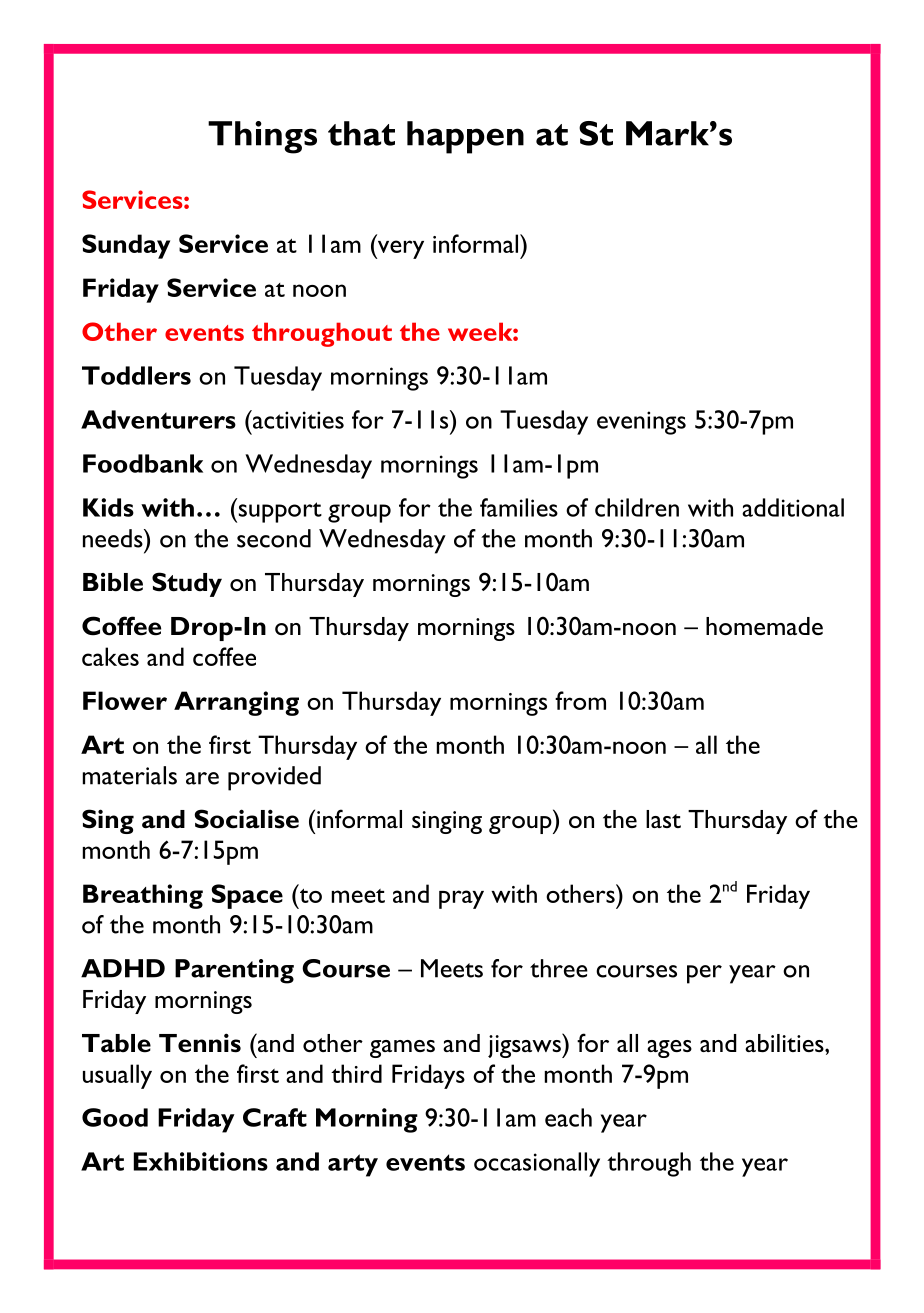 The height and width of the document is (1313, 924). What do you see at coordinates (262, 137) in the document?
I see `Things` at bounding box center [262, 137].
